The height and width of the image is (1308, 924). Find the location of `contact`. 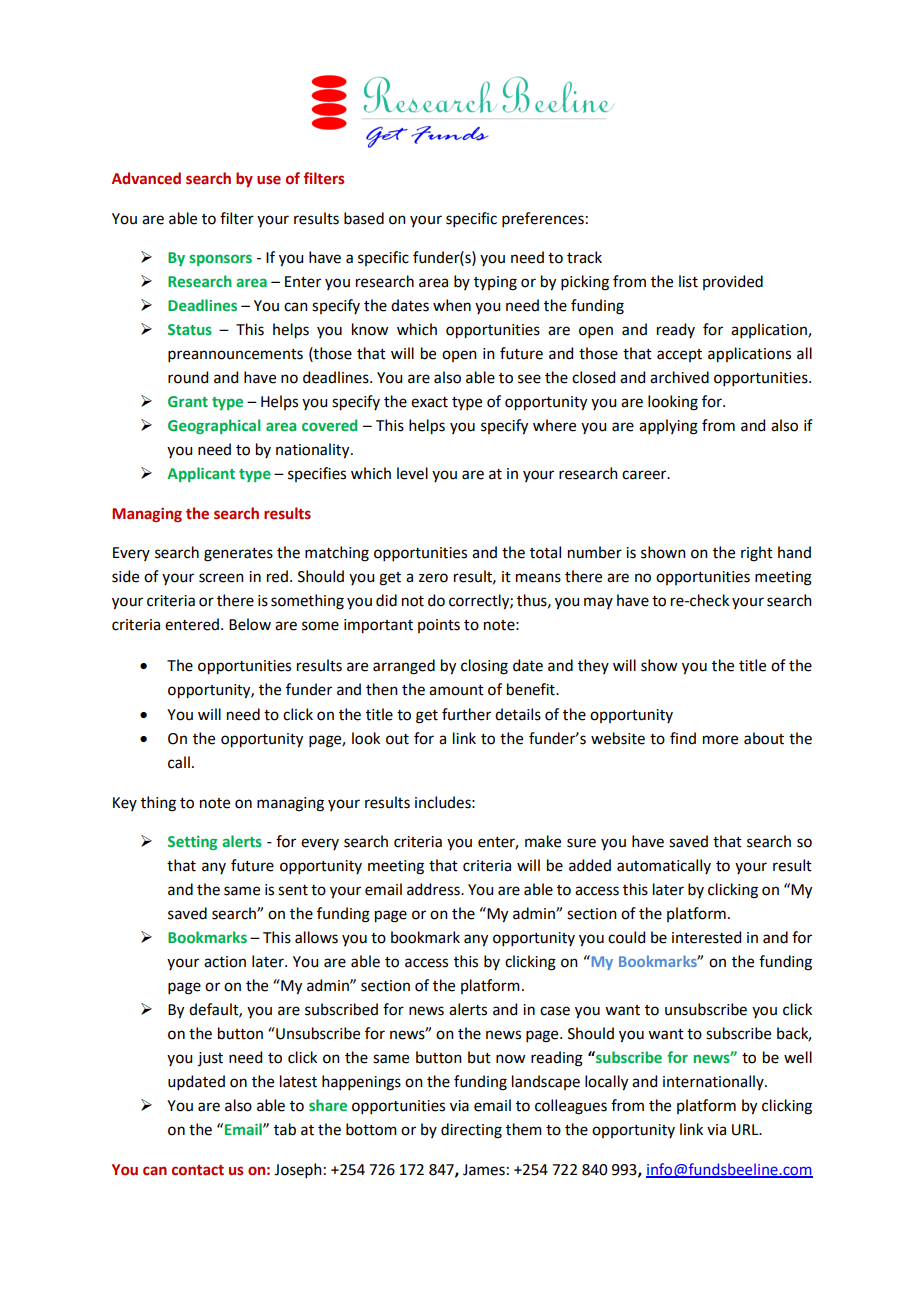

contact is located at coordinates (198, 1170).
